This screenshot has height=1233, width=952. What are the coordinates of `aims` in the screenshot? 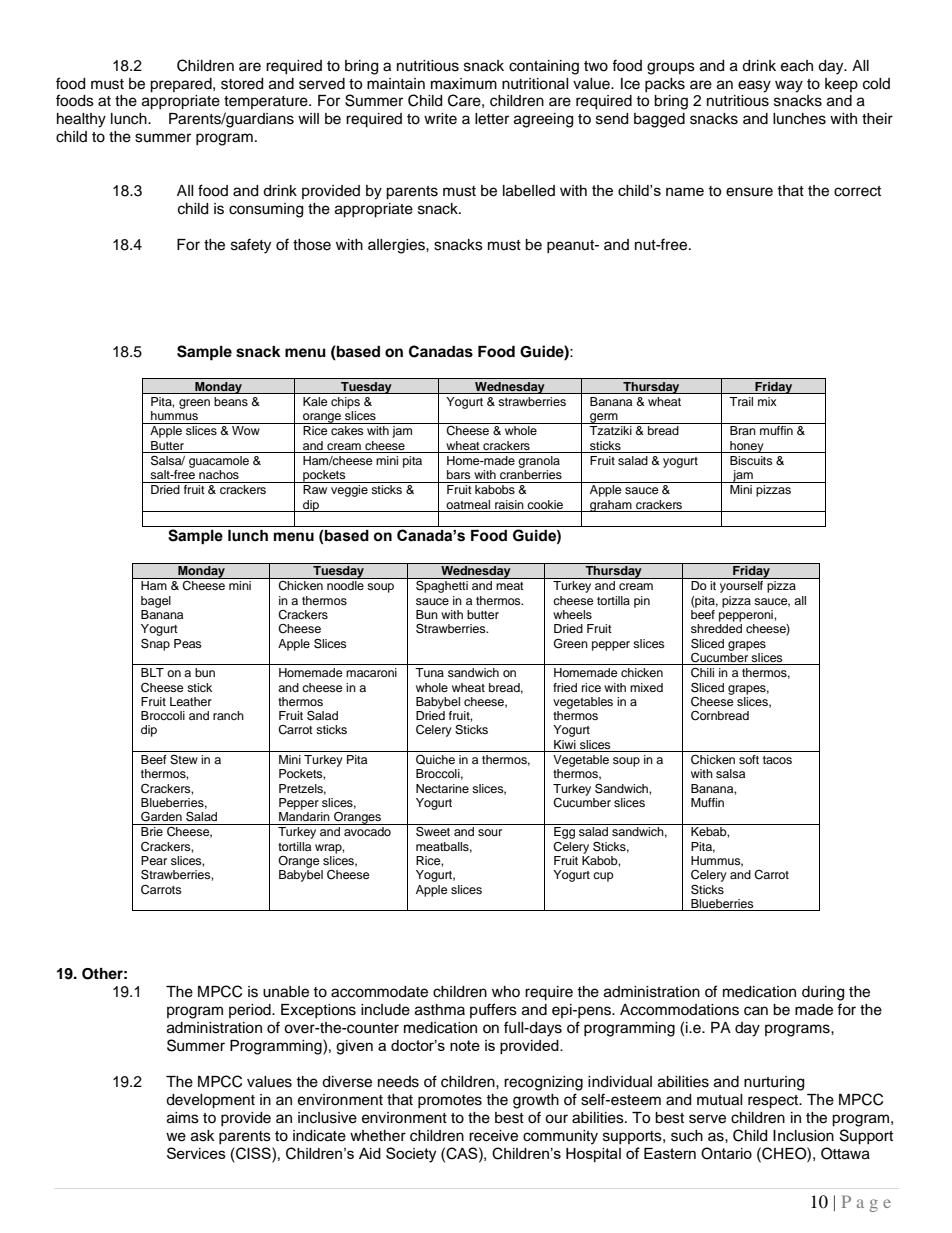 It's located at (183, 1118).
